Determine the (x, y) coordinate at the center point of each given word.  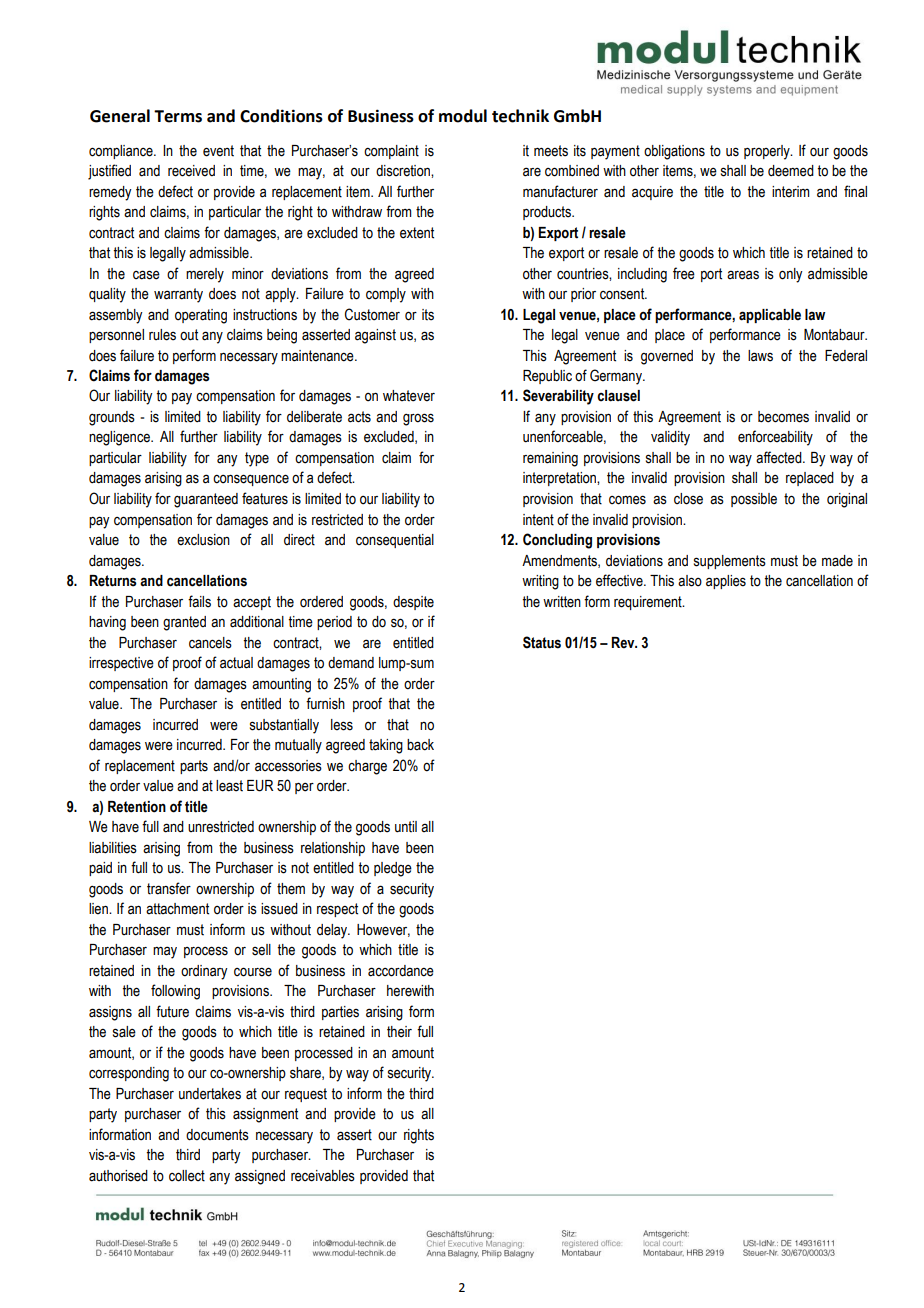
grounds (112, 418)
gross (418, 419)
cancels (210, 643)
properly (768, 152)
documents (217, 1135)
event (218, 151)
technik (520, 116)
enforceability (775, 438)
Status (542, 642)
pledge (393, 869)
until (406, 827)
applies (726, 582)
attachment (177, 909)
